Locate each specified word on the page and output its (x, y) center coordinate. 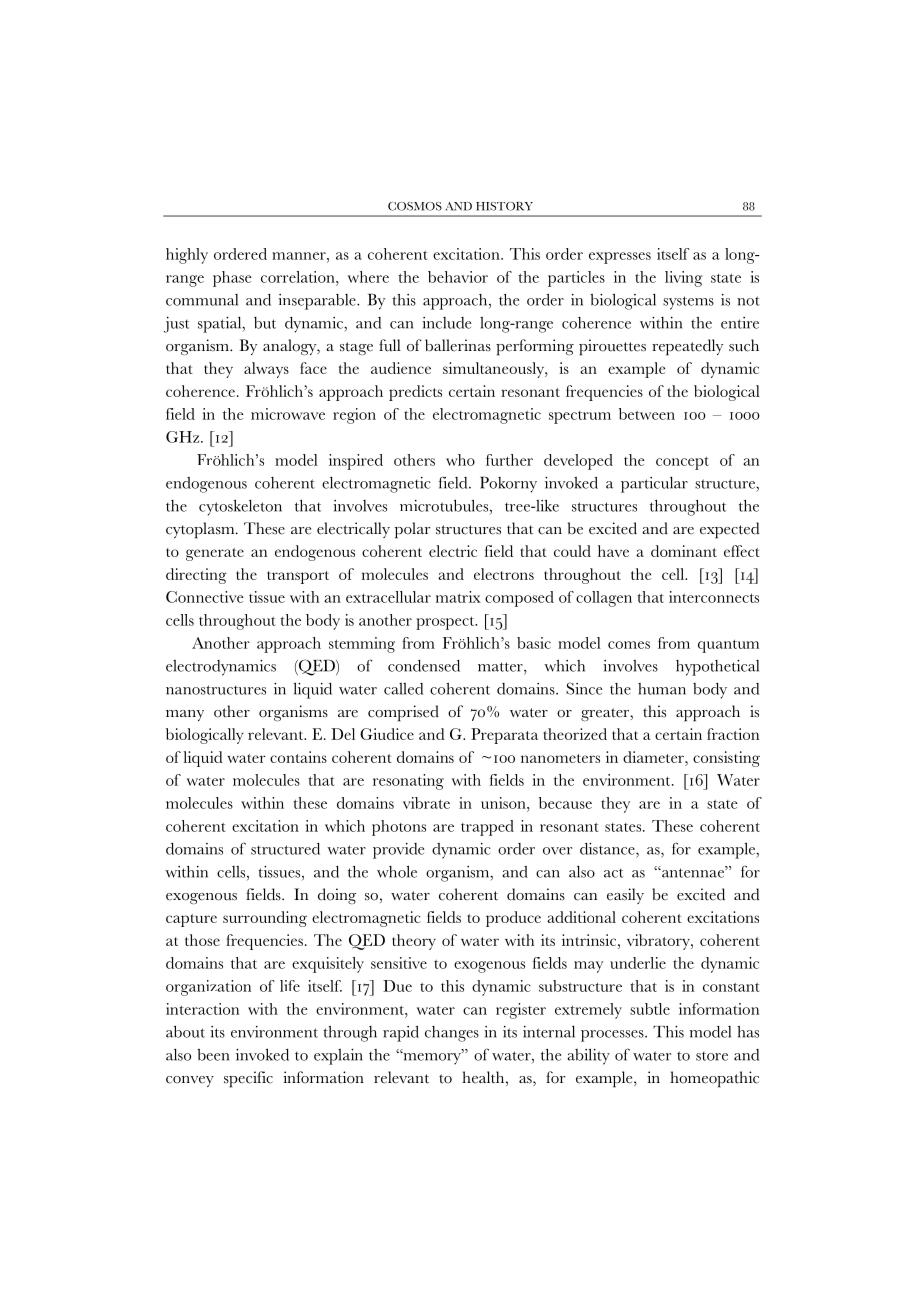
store (712, 1056)
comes (629, 645)
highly (187, 256)
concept (682, 463)
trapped (487, 828)
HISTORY (504, 206)
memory (432, 1058)
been (213, 1055)
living (684, 279)
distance (608, 849)
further (509, 460)
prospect (446, 623)
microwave (288, 414)
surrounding (265, 919)
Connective (205, 597)
